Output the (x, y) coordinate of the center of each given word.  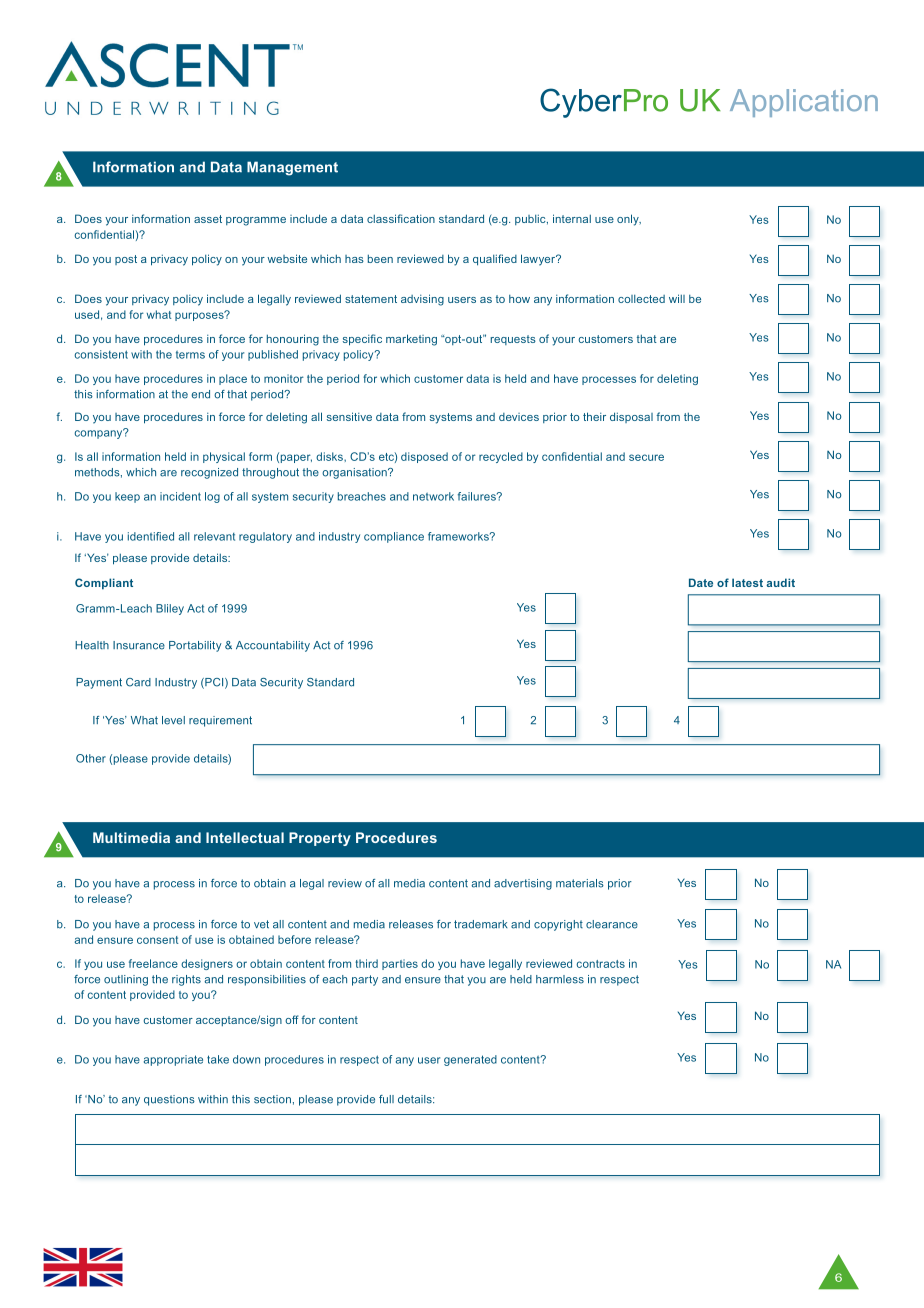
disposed (424, 457)
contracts (600, 964)
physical (224, 457)
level (173, 720)
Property (320, 839)
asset (208, 219)
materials (580, 883)
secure (646, 457)
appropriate (173, 1060)
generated (470, 1060)
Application (804, 103)
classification (401, 218)
